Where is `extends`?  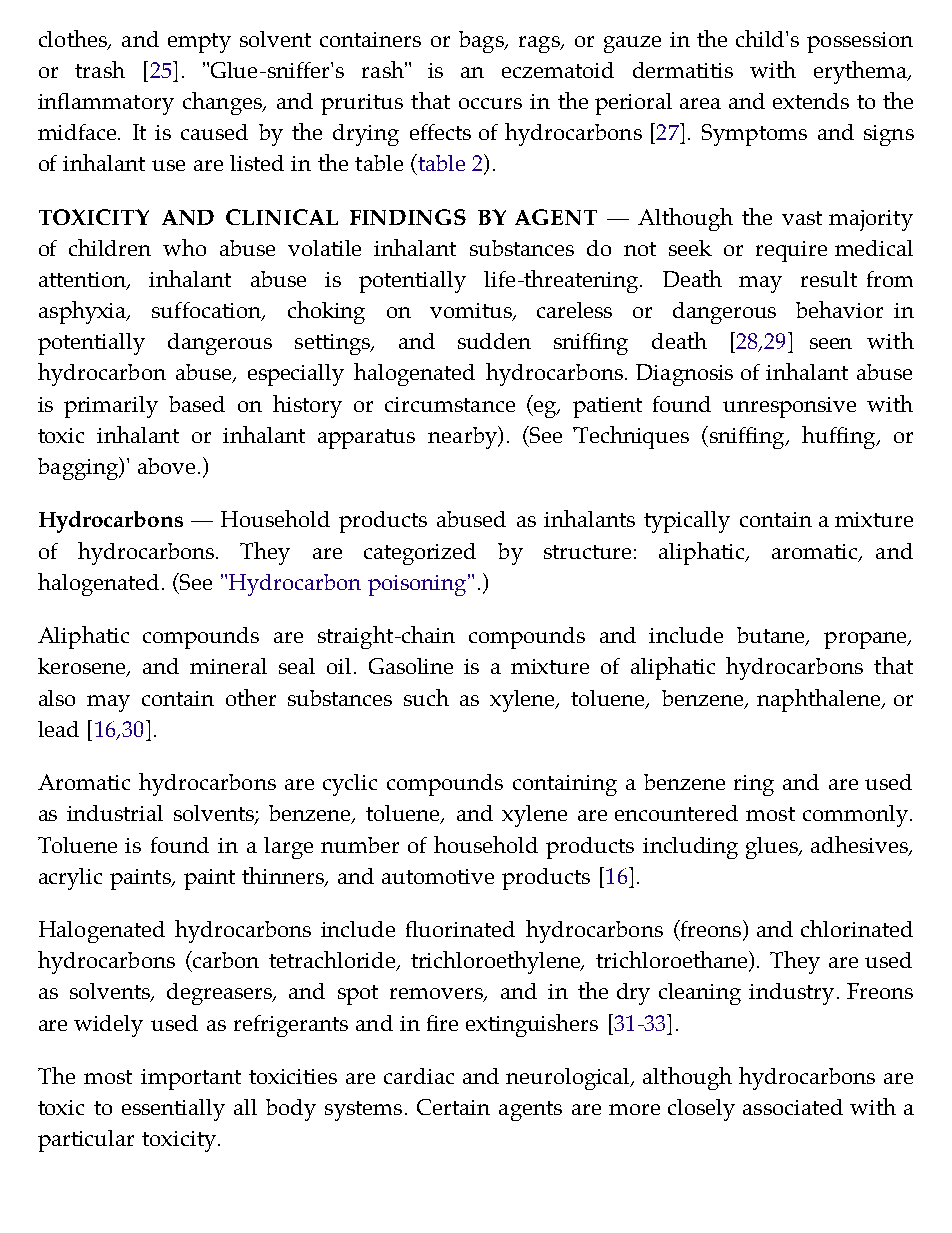
extends is located at coordinates (811, 101).
